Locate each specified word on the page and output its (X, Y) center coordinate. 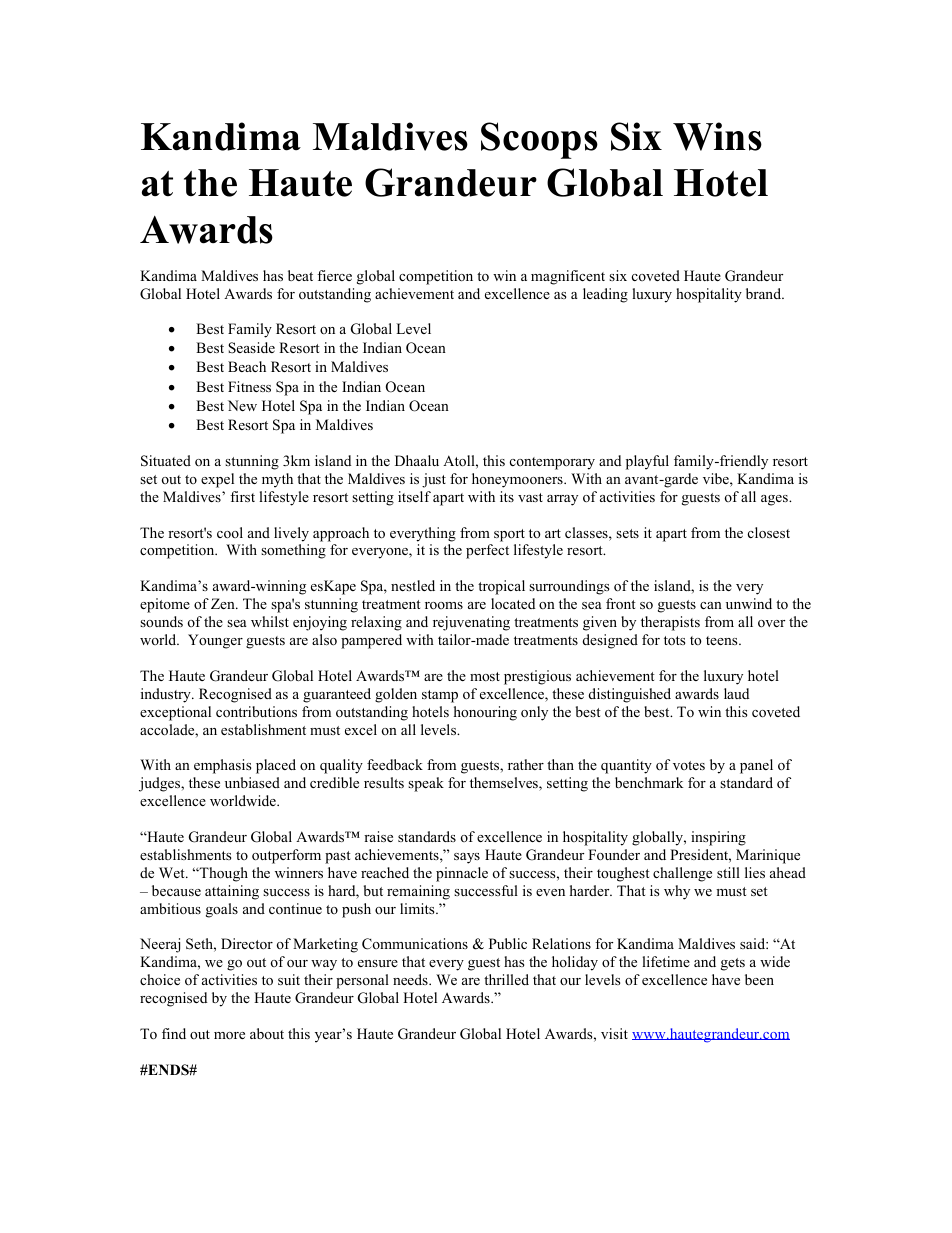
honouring (485, 713)
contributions (256, 712)
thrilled (506, 979)
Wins (717, 136)
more (229, 1036)
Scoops (539, 140)
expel (217, 480)
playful (647, 462)
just (434, 480)
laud (736, 693)
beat (300, 275)
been (759, 979)
